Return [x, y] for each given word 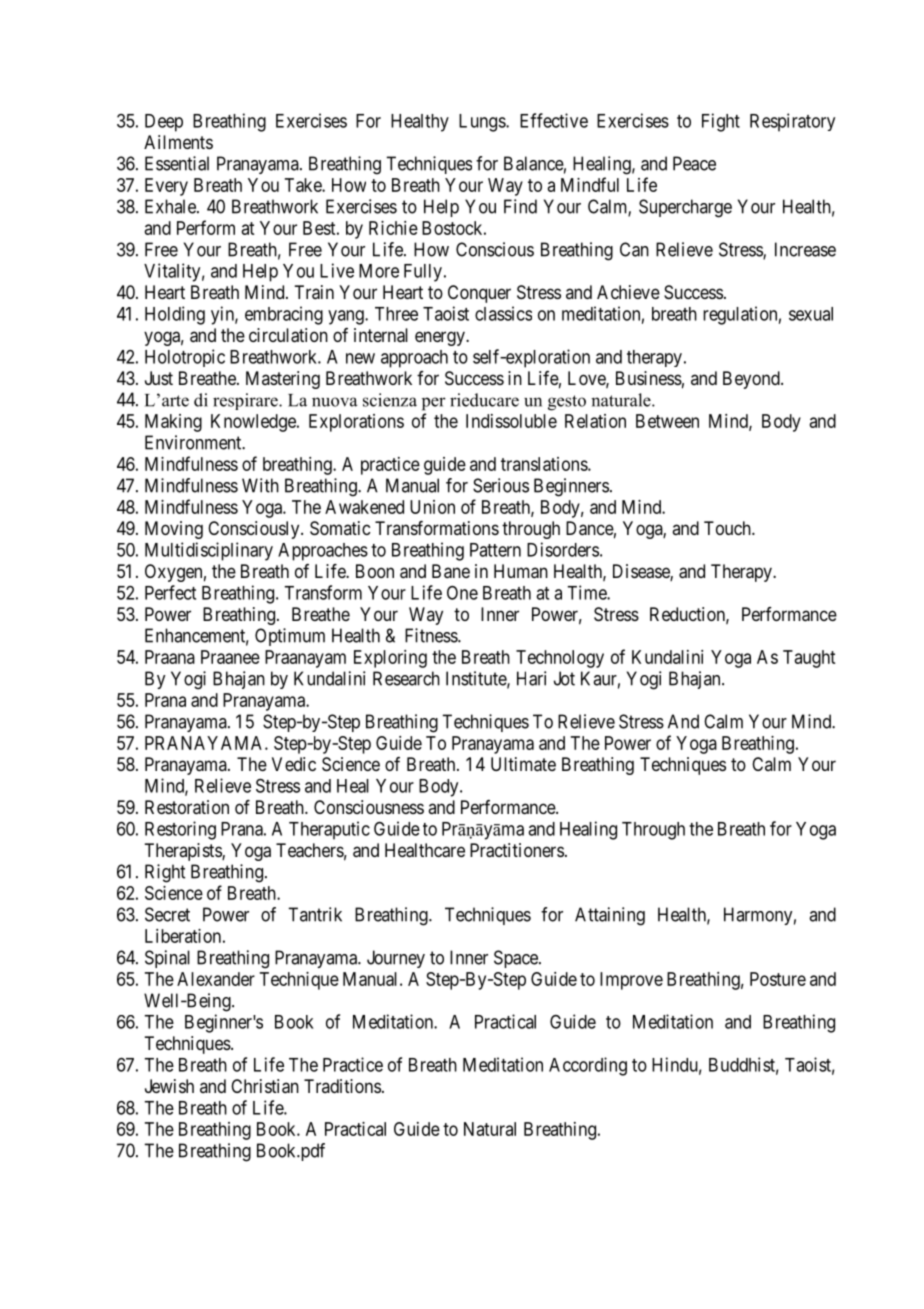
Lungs [483, 123]
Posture [778, 979]
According [588, 1066]
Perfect [170, 592]
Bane [451, 571]
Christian [265, 1086]
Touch [728, 528]
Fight [721, 122]
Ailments [178, 142]
